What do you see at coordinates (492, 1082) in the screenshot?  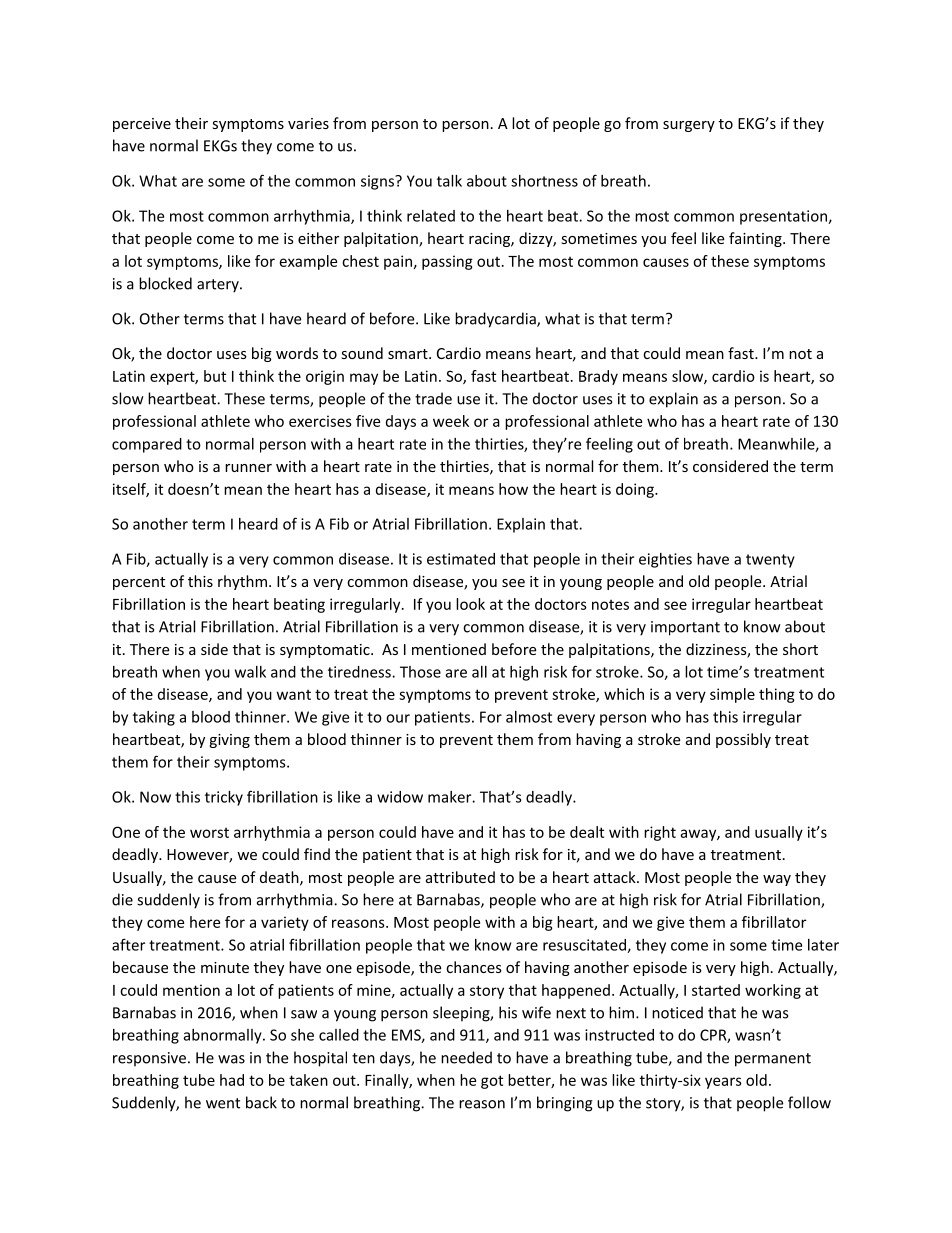 I see `got` at bounding box center [492, 1082].
